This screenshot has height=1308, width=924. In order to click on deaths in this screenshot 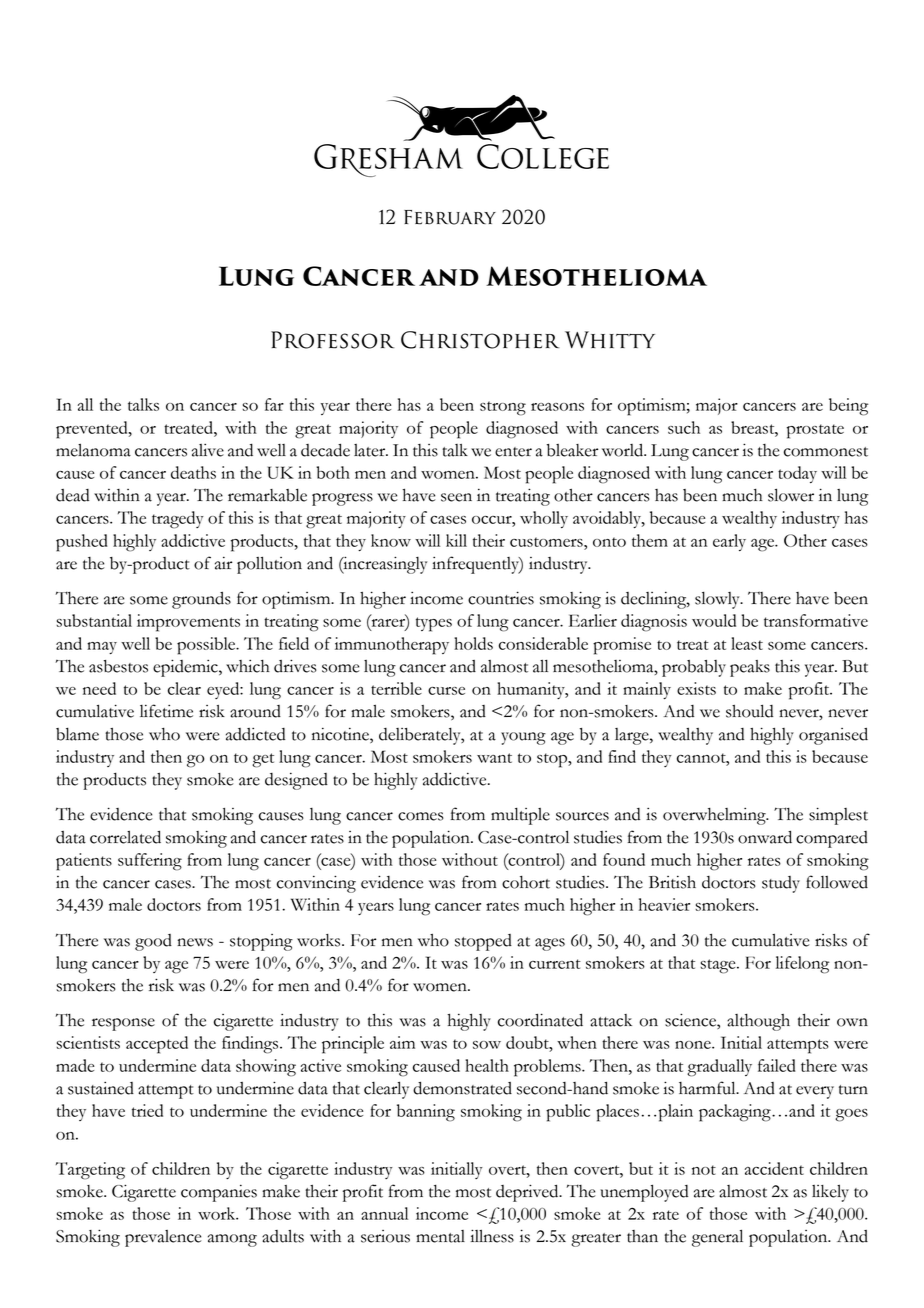, I will do `click(193, 472)`.
